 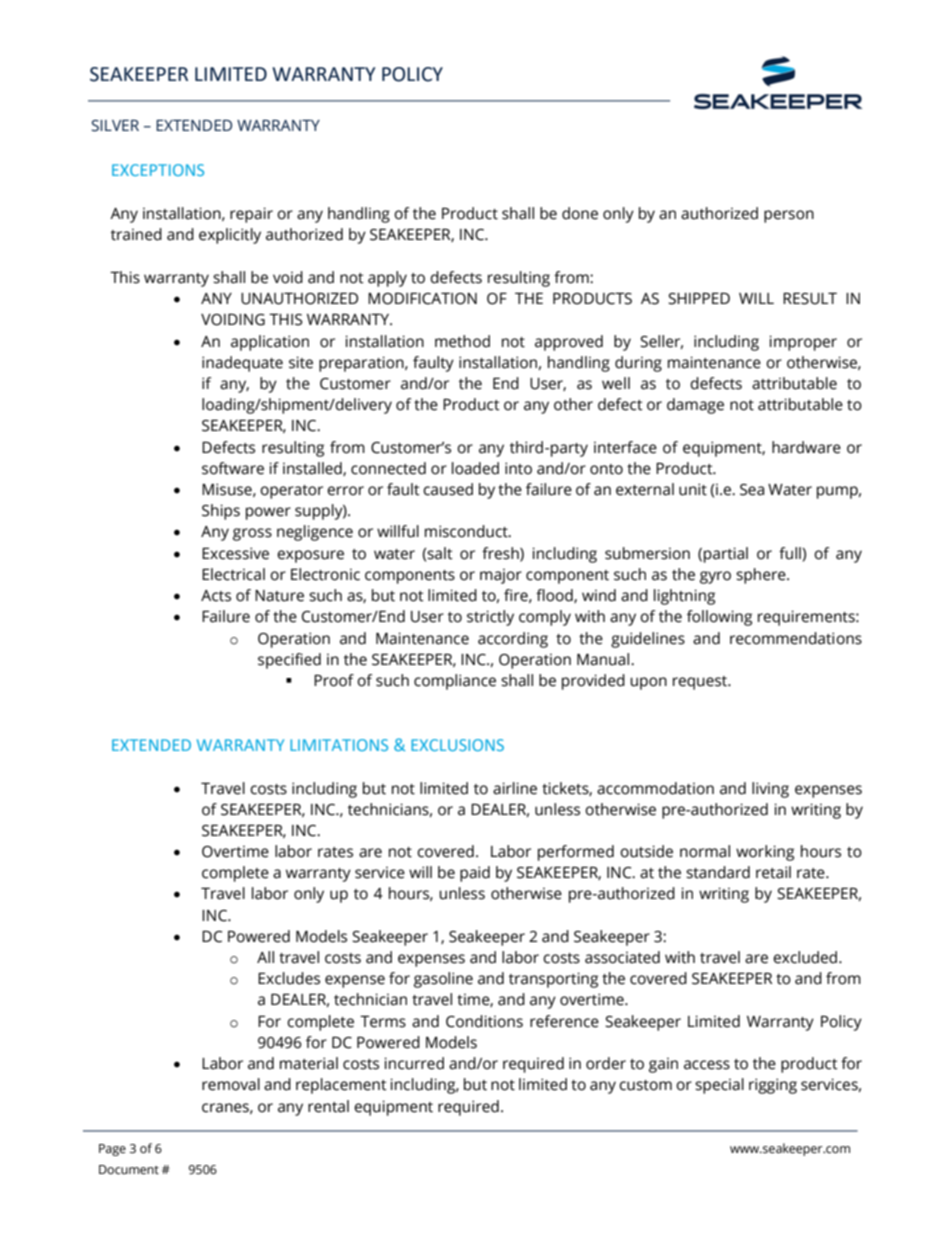 What do you see at coordinates (414, 1063) in the page?
I see `incurred` at bounding box center [414, 1063].
